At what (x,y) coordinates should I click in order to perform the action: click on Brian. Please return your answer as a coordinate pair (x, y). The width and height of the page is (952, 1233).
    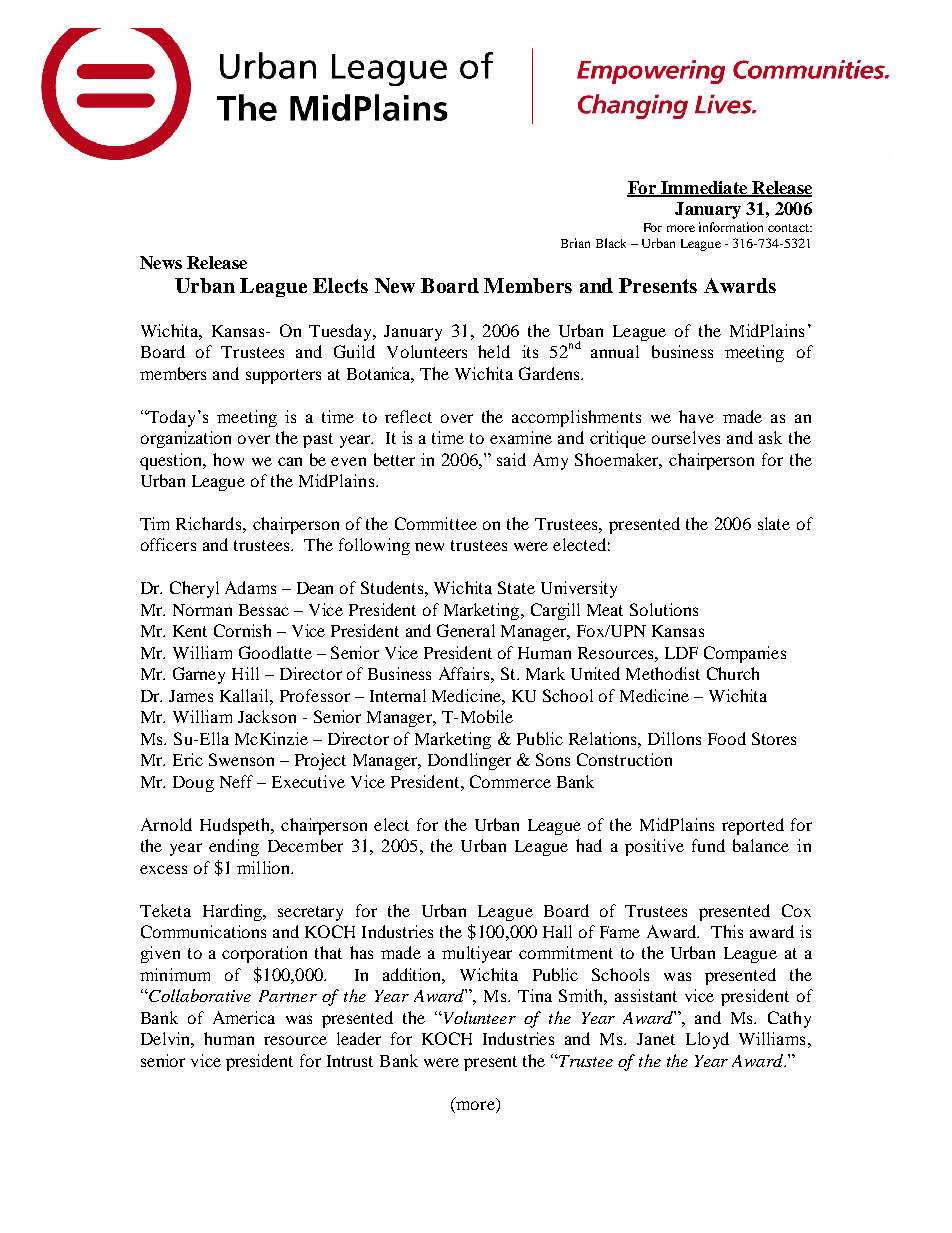
    Looking at the image, I should click on (575, 243).
